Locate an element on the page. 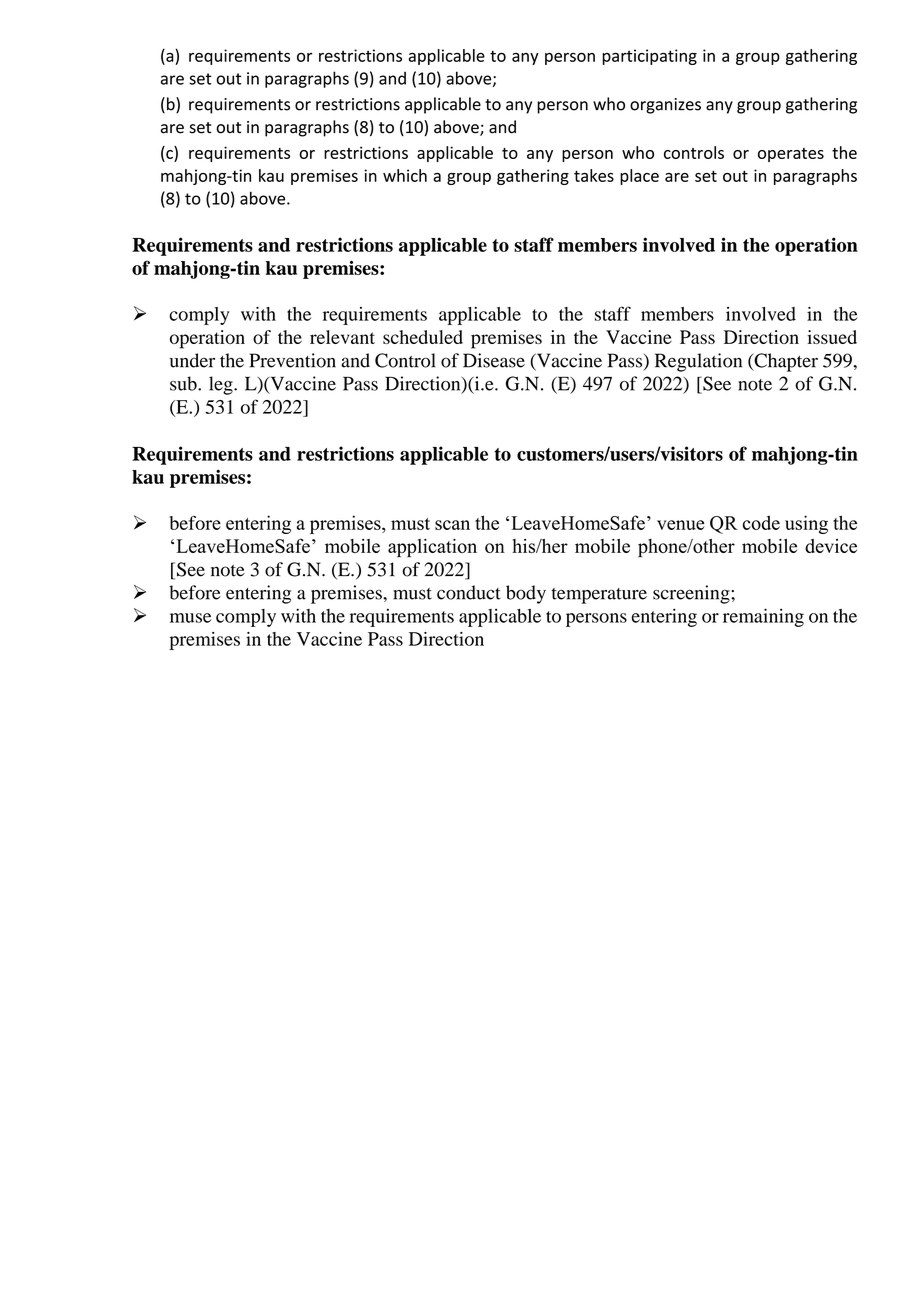 Image resolution: width=924 pixels, height=1307 pixels. Chapter is located at coordinates (785, 362).
